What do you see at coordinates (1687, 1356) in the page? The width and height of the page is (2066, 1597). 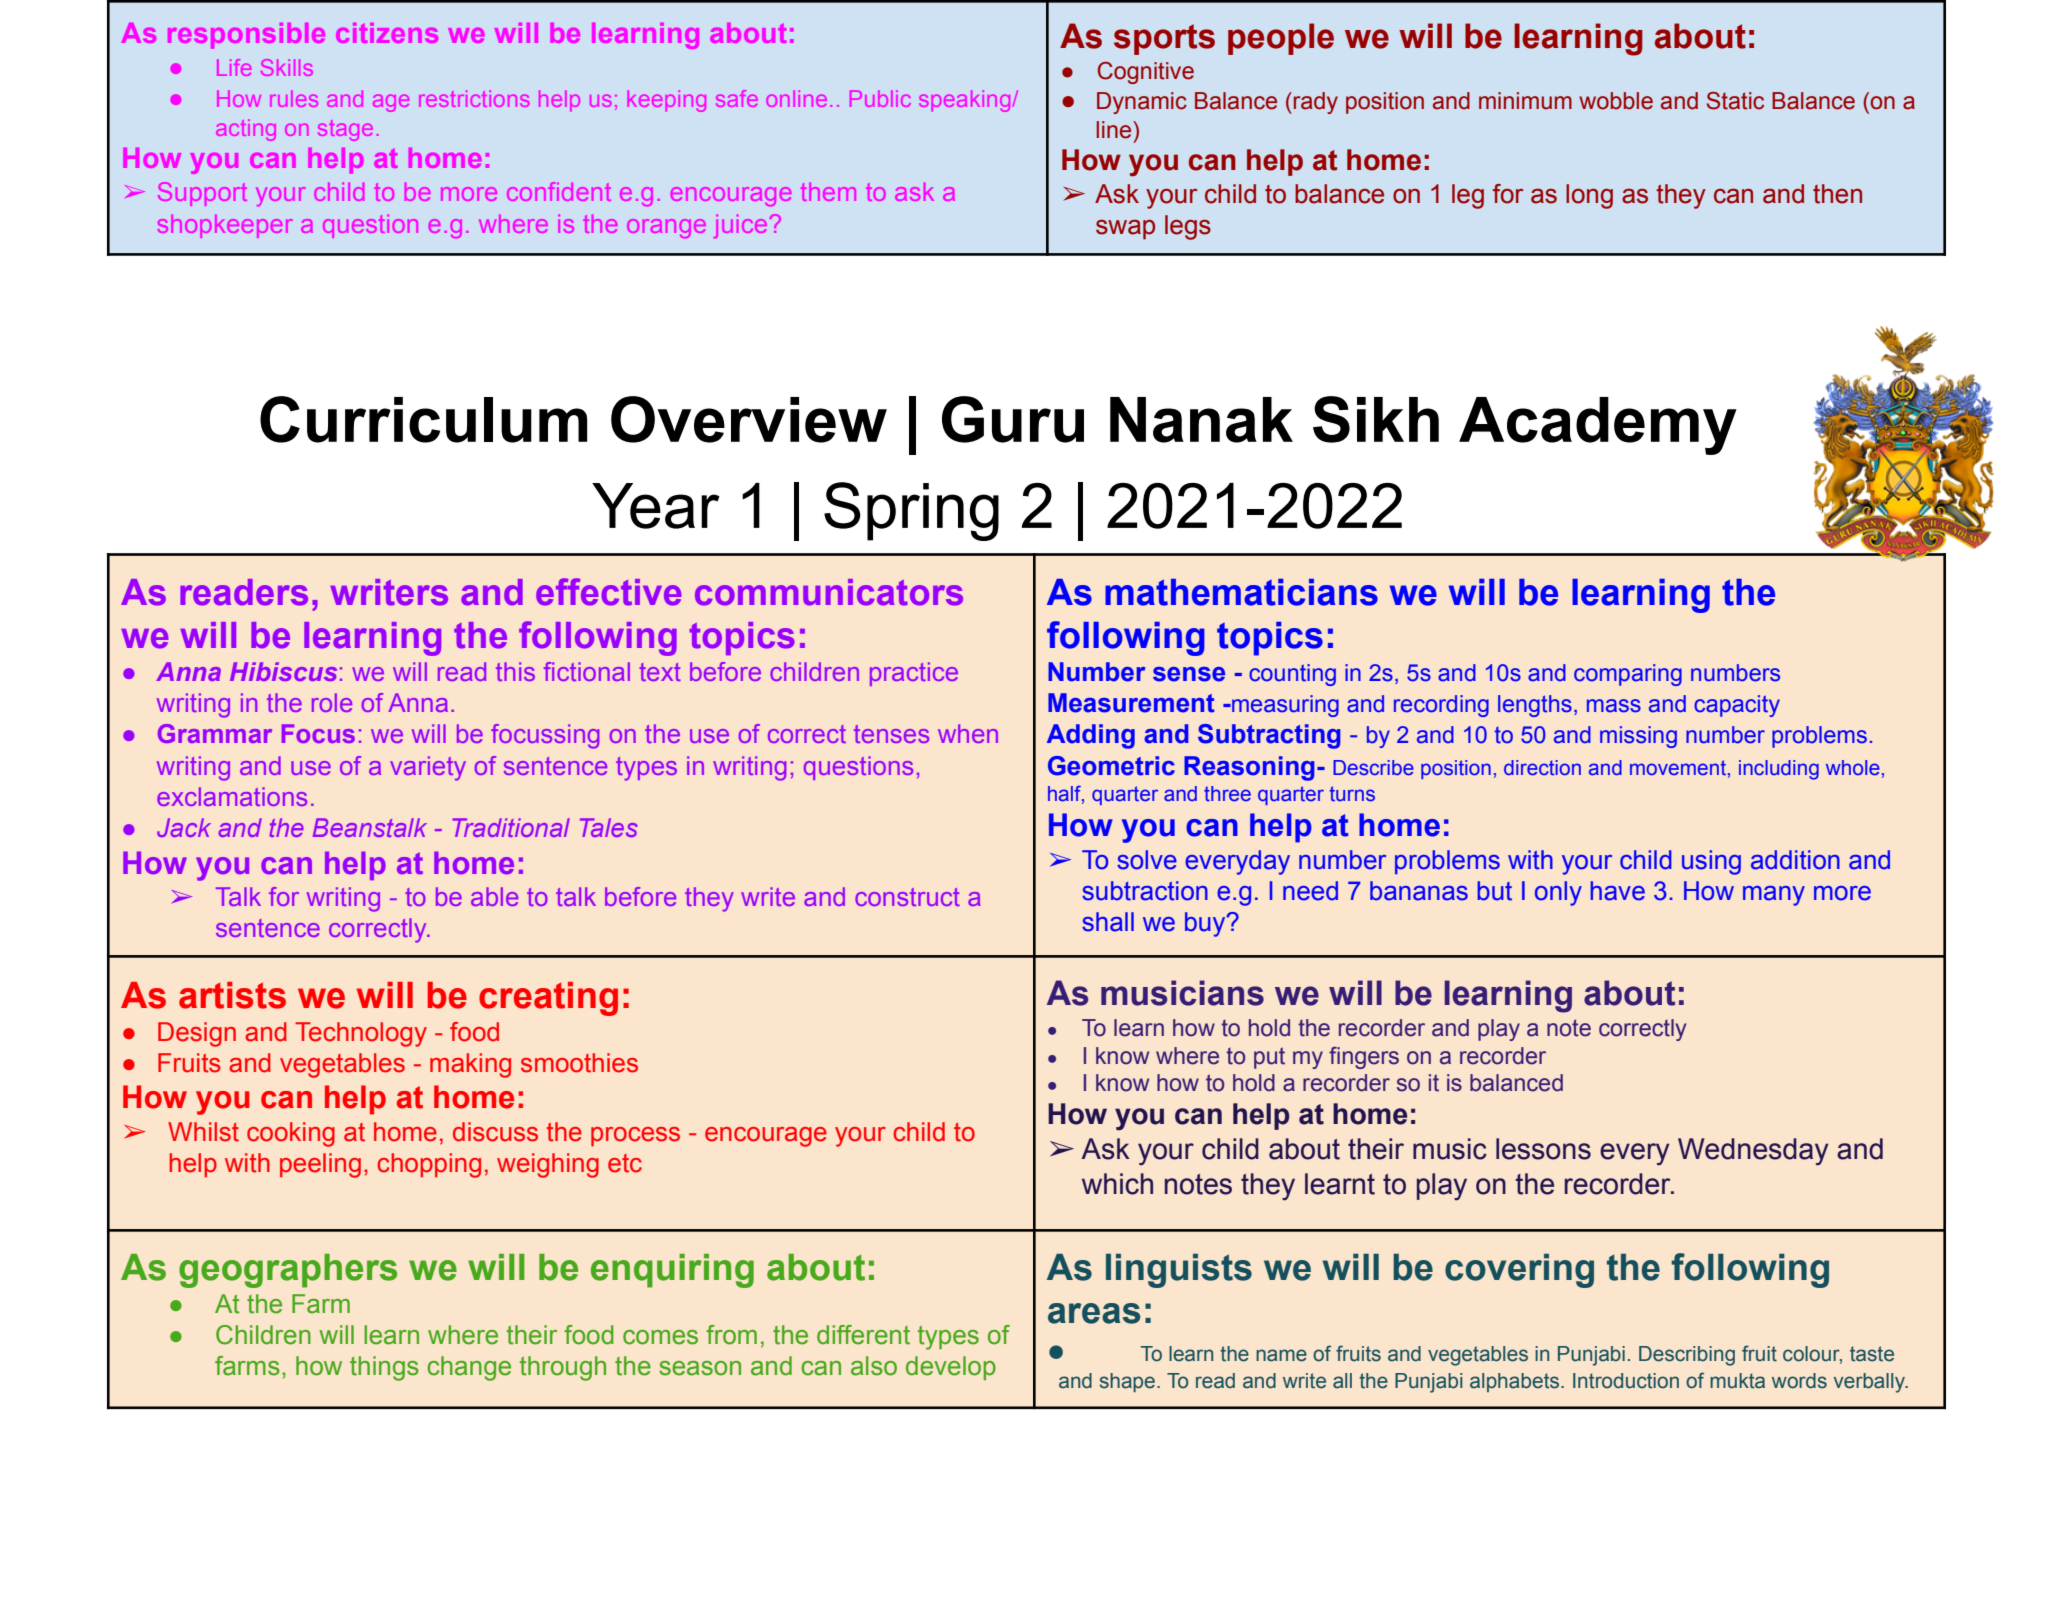 I see `Describing` at bounding box center [1687, 1356].
